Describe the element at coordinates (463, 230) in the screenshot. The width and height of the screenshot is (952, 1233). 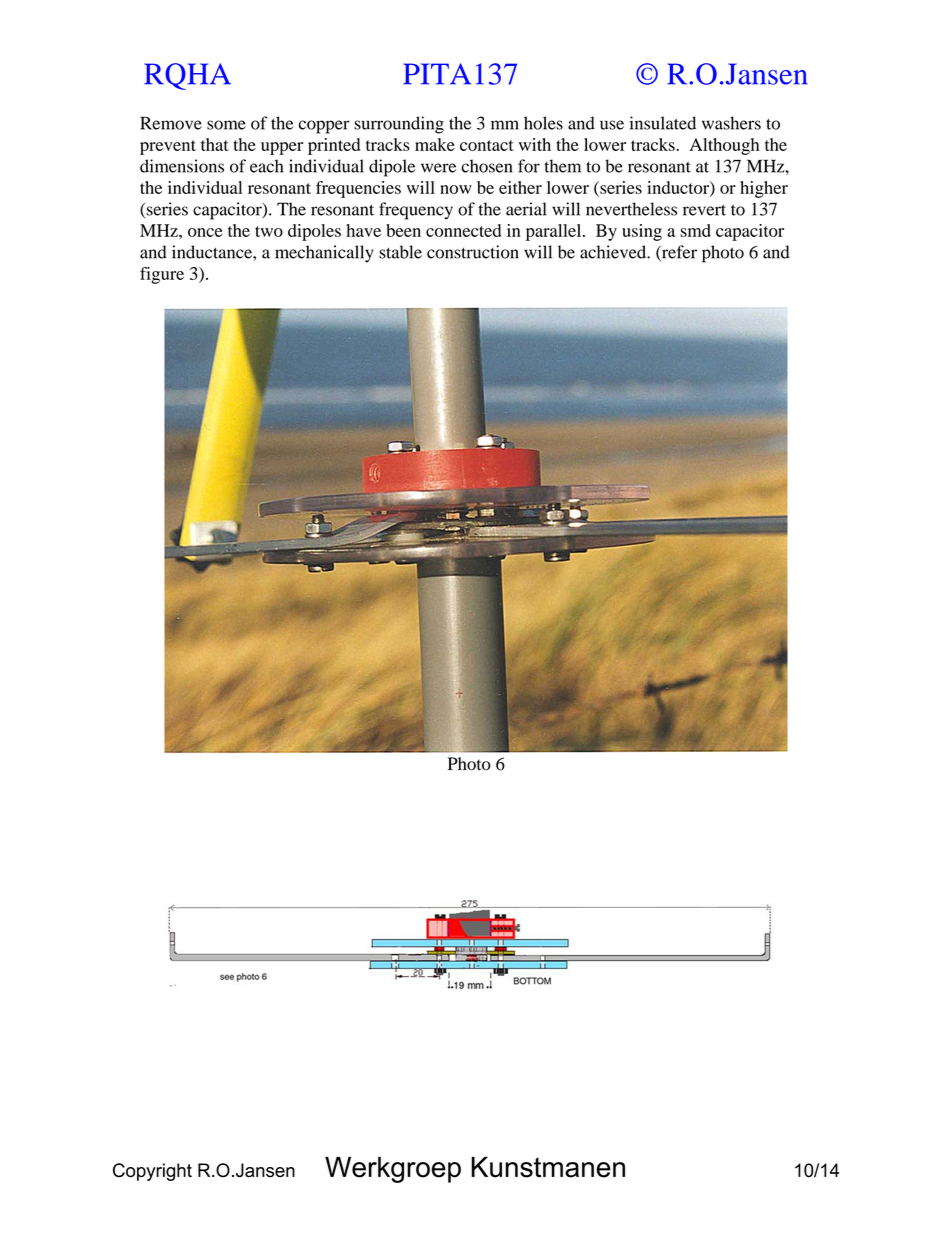
I see `connected` at that location.
